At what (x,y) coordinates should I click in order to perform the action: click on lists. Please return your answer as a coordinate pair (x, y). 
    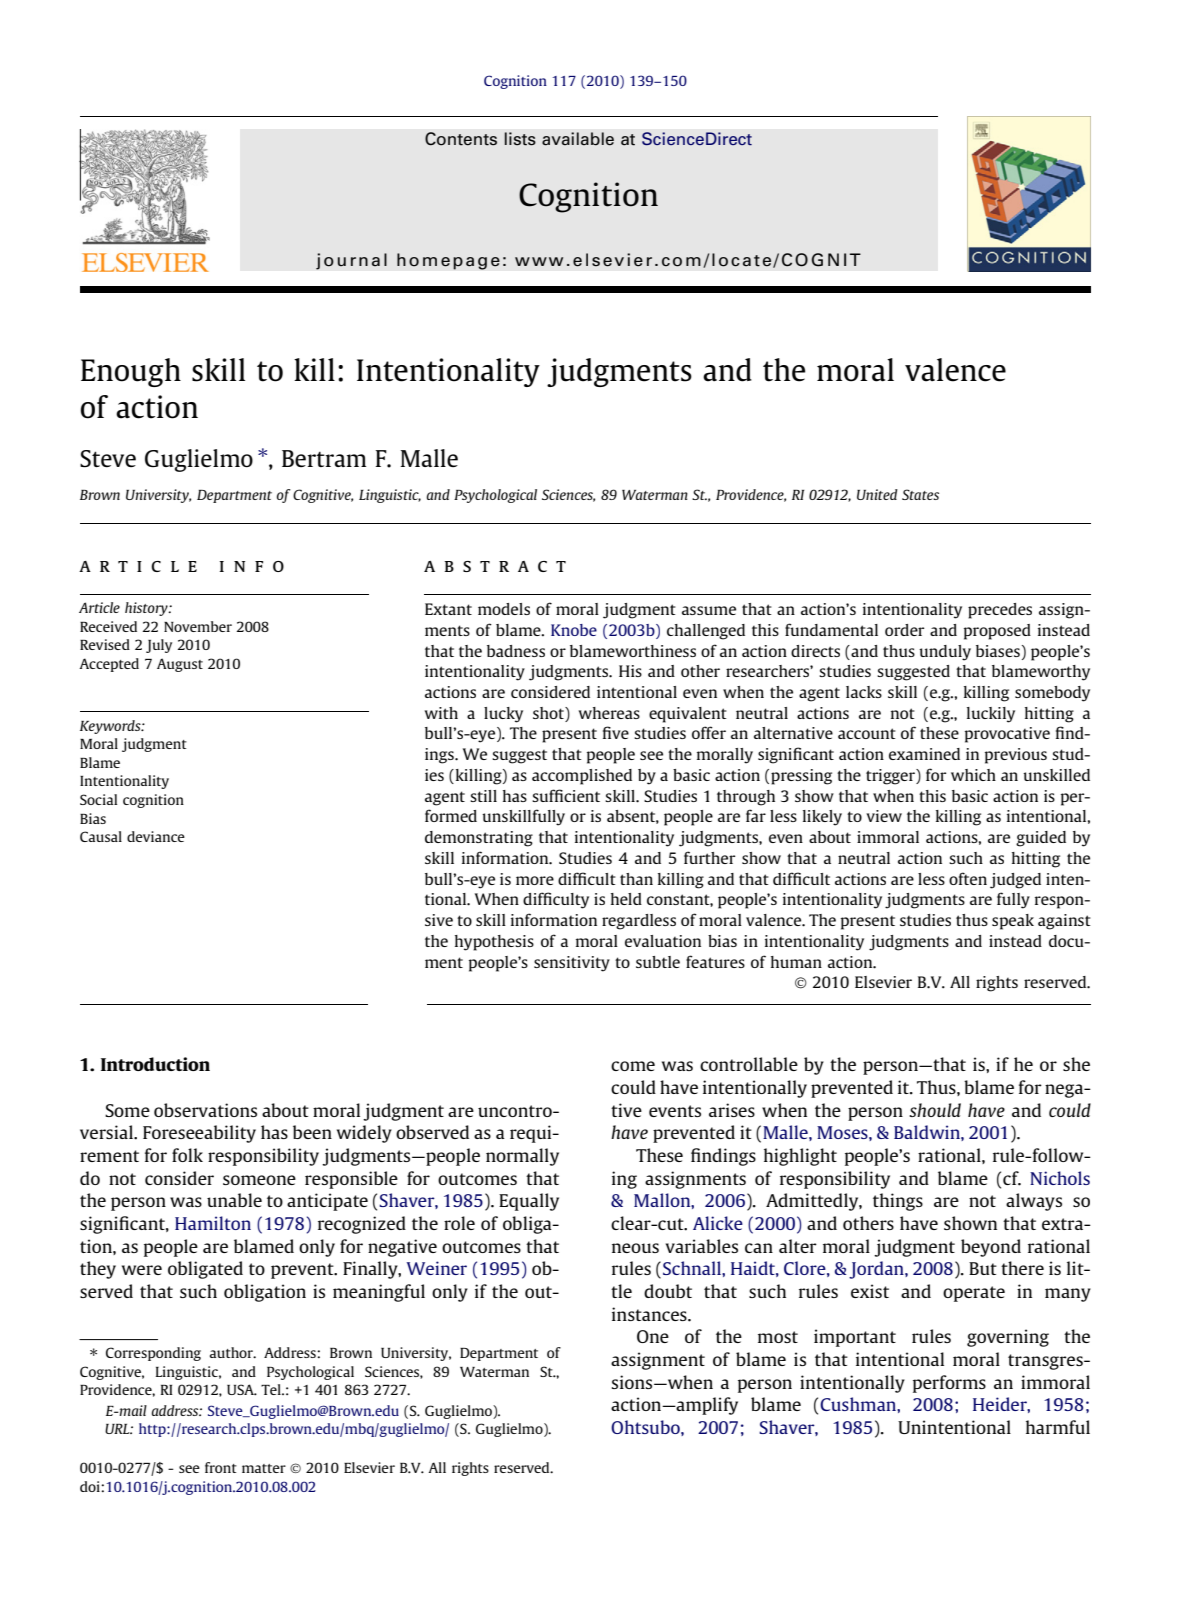
    Looking at the image, I should click on (520, 139).
